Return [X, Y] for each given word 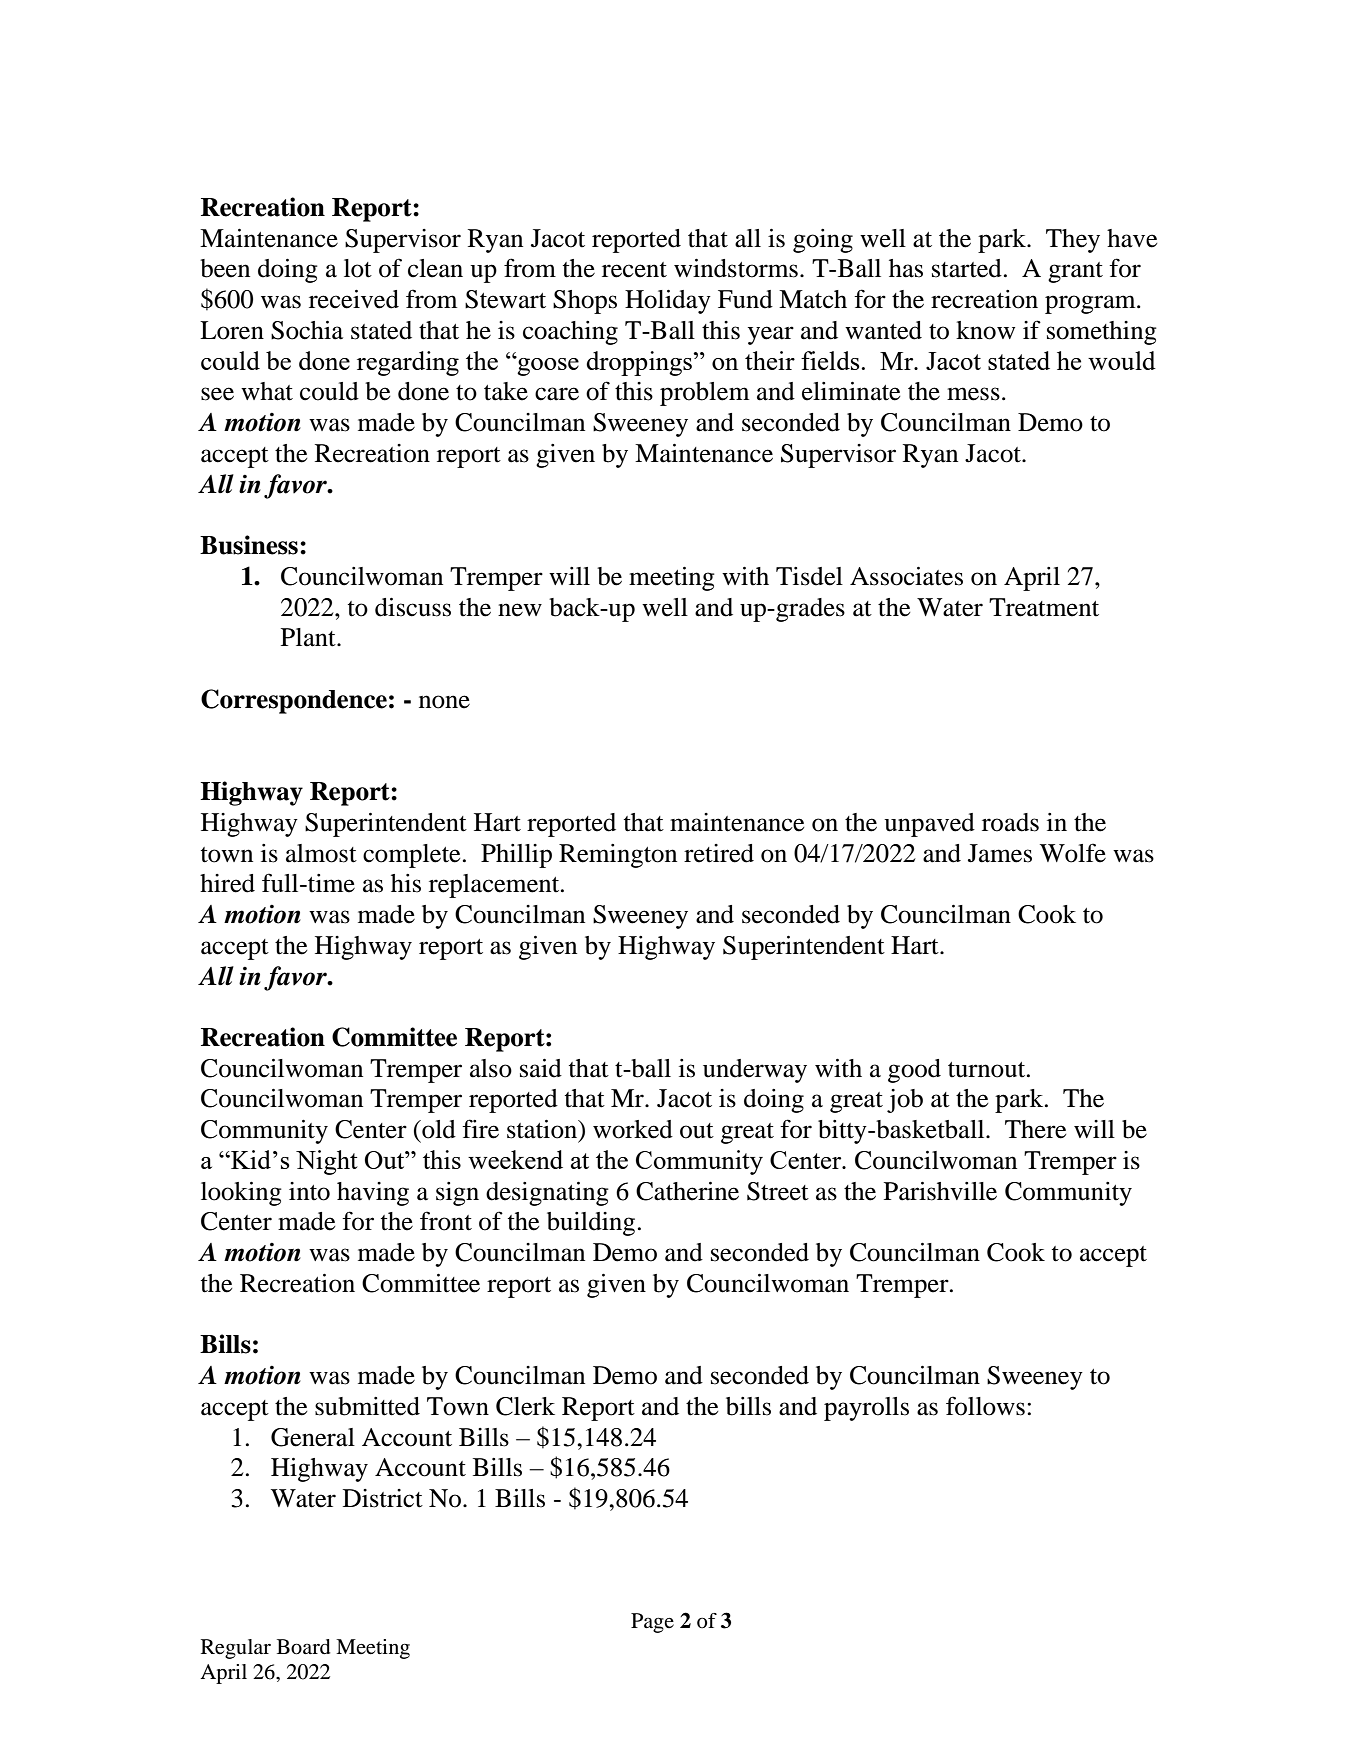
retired [719, 853]
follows [985, 1406]
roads [1010, 822]
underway [755, 1071]
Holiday [668, 302]
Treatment [1044, 607]
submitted [367, 1406]
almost [321, 853]
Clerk [525, 1406]
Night [327, 1162]
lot [358, 268]
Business [249, 545]
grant [1075, 272]
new [520, 610]
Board [303, 1647]
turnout [988, 1070]
